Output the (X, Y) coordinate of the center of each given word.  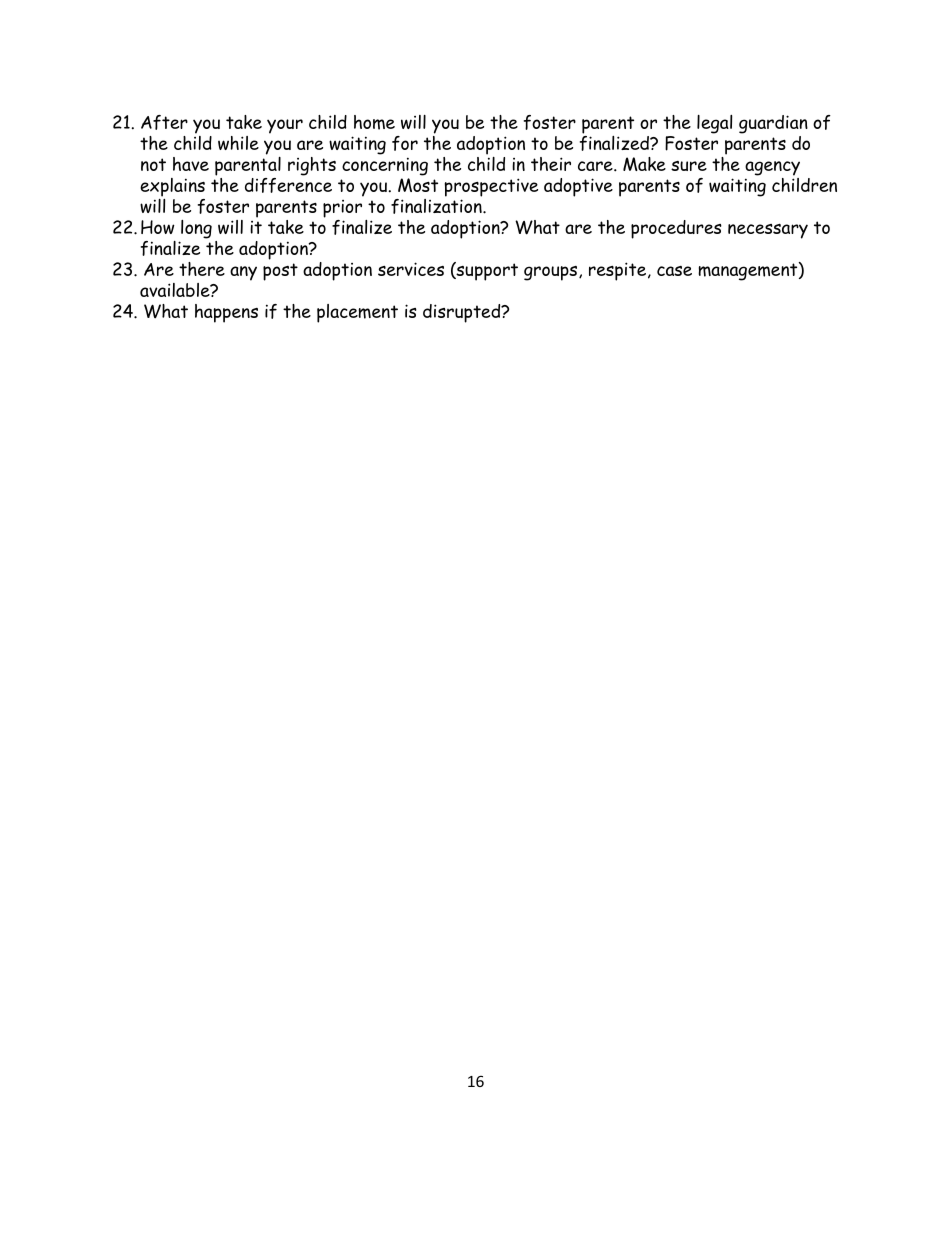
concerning (385, 166)
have (191, 164)
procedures (676, 229)
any (243, 273)
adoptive (578, 187)
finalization (437, 205)
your (285, 126)
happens (226, 313)
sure (689, 166)
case (674, 271)
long (196, 229)
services (411, 269)
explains (172, 187)
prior (342, 209)
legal (714, 124)
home (374, 122)
